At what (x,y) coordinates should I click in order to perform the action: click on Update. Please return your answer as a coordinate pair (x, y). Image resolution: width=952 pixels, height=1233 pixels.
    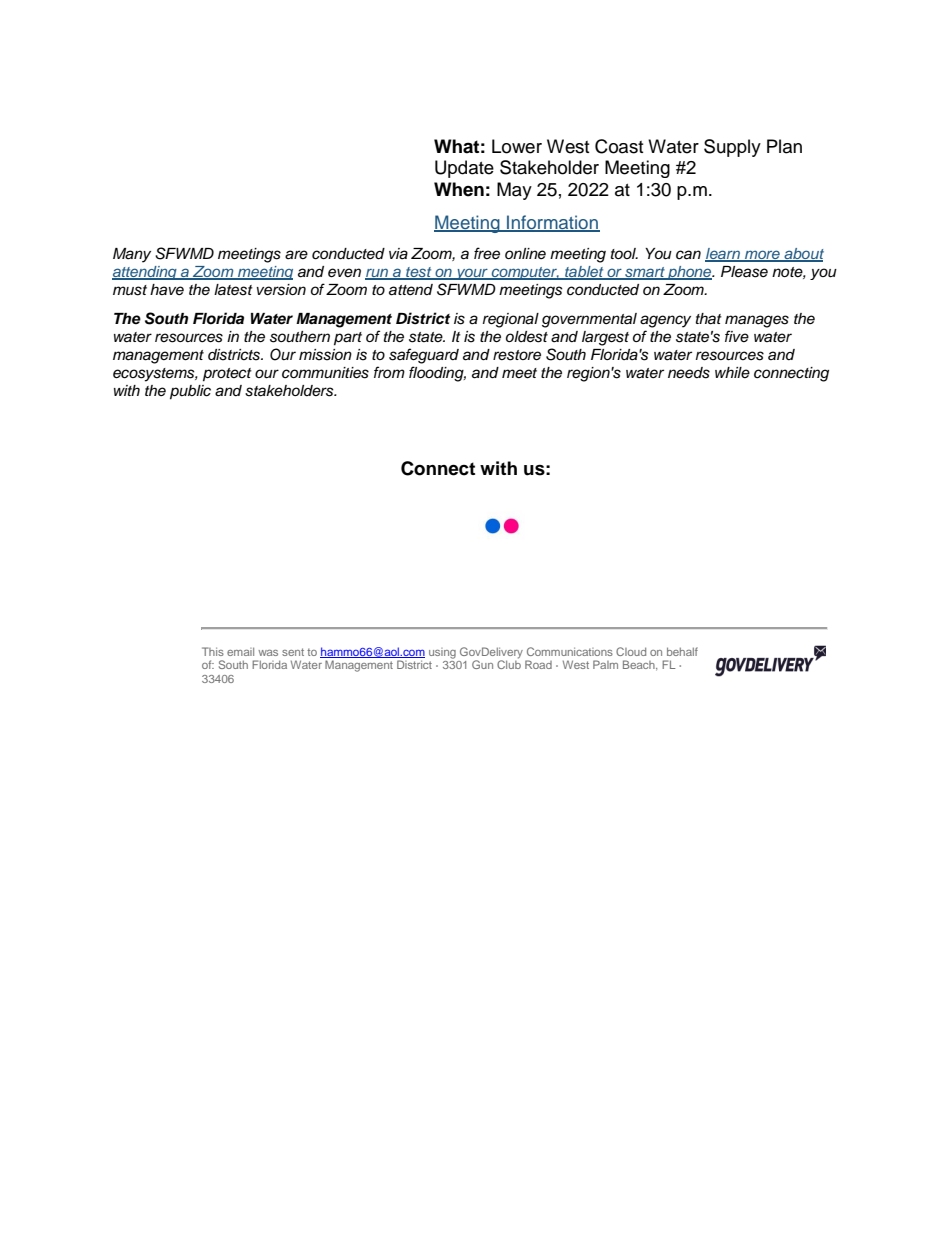
    Looking at the image, I should click on (464, 169).
